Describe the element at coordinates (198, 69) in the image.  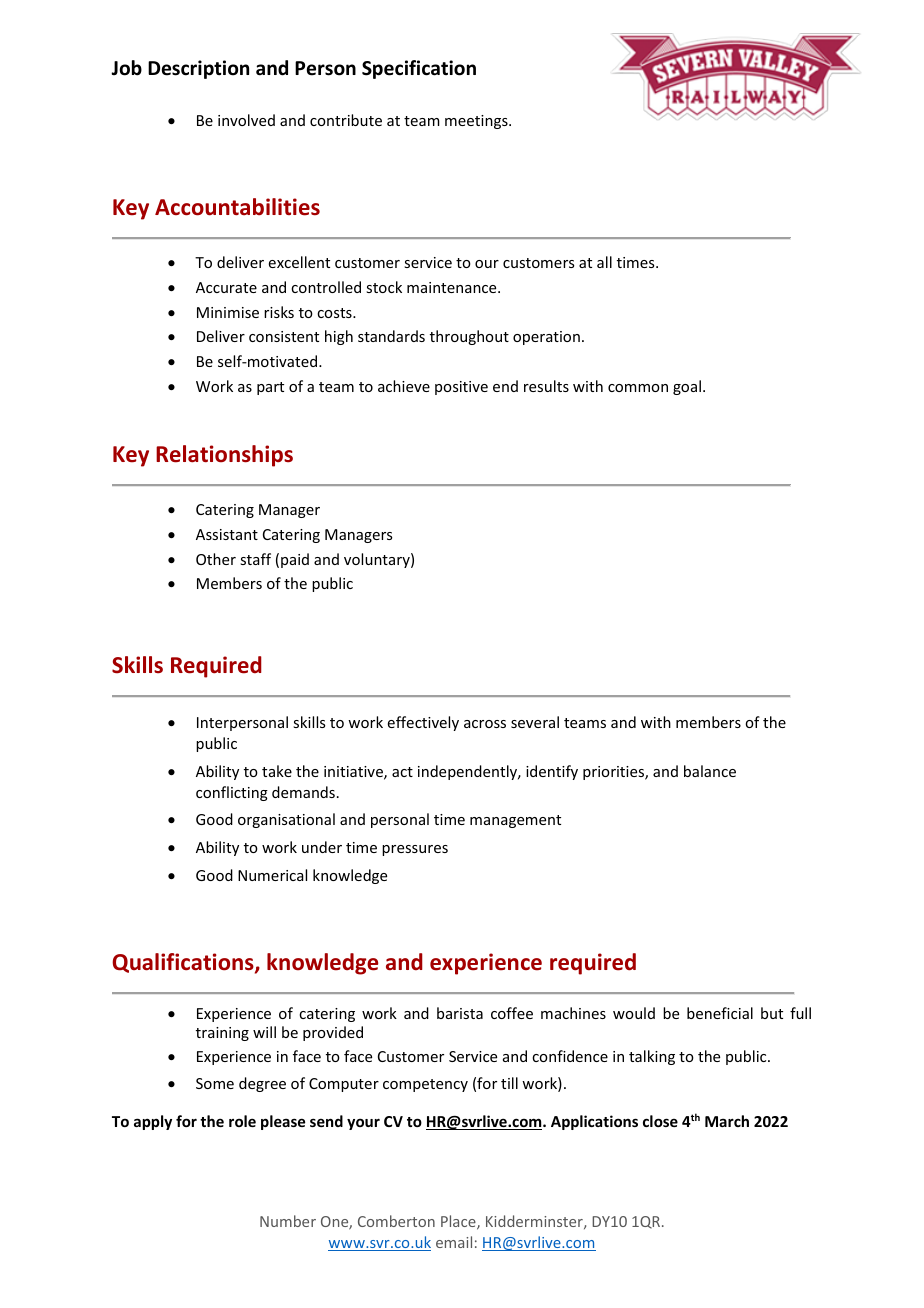
I see `Description` at that location.
